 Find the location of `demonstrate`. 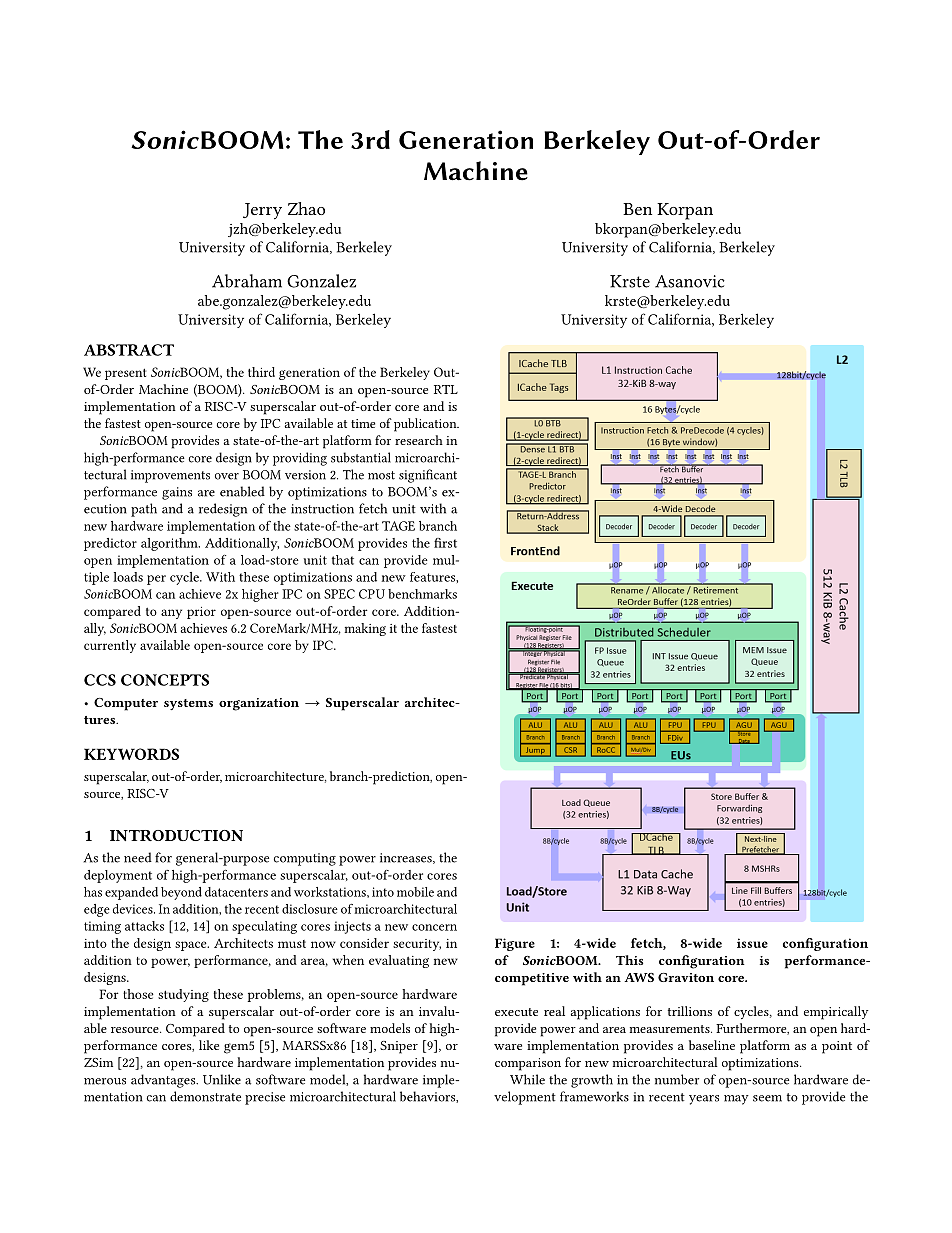

demonstrate is located at coordinates (205, 1096).
